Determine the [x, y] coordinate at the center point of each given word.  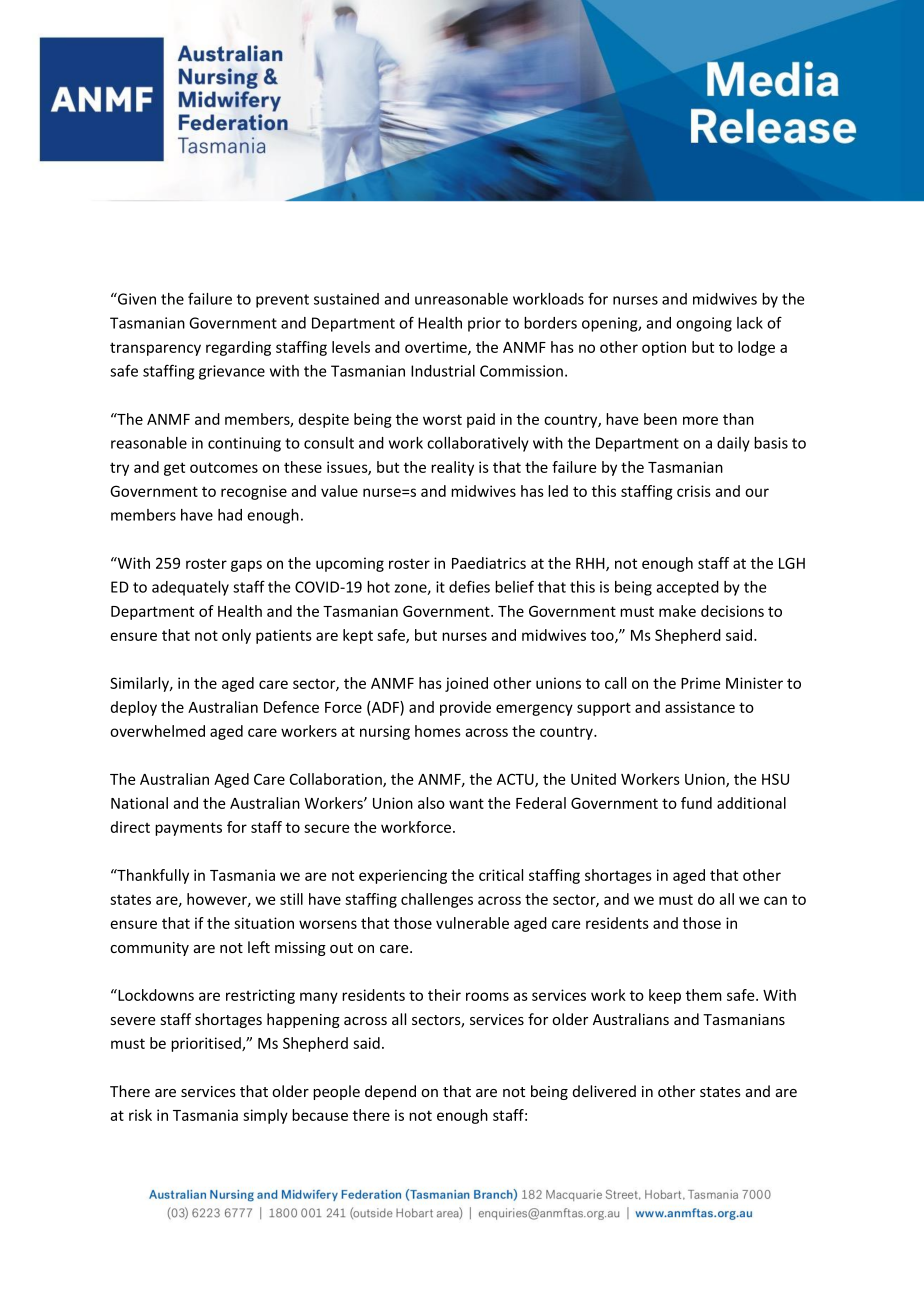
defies [469, 586]
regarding [238, 348]
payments [188, 829]
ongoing [704, 324]
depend [390, 1092]
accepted [687, 588]
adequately [190, 588]
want [466, 803]
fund [696, 803]
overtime [437, 348]
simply [265, 1116]
